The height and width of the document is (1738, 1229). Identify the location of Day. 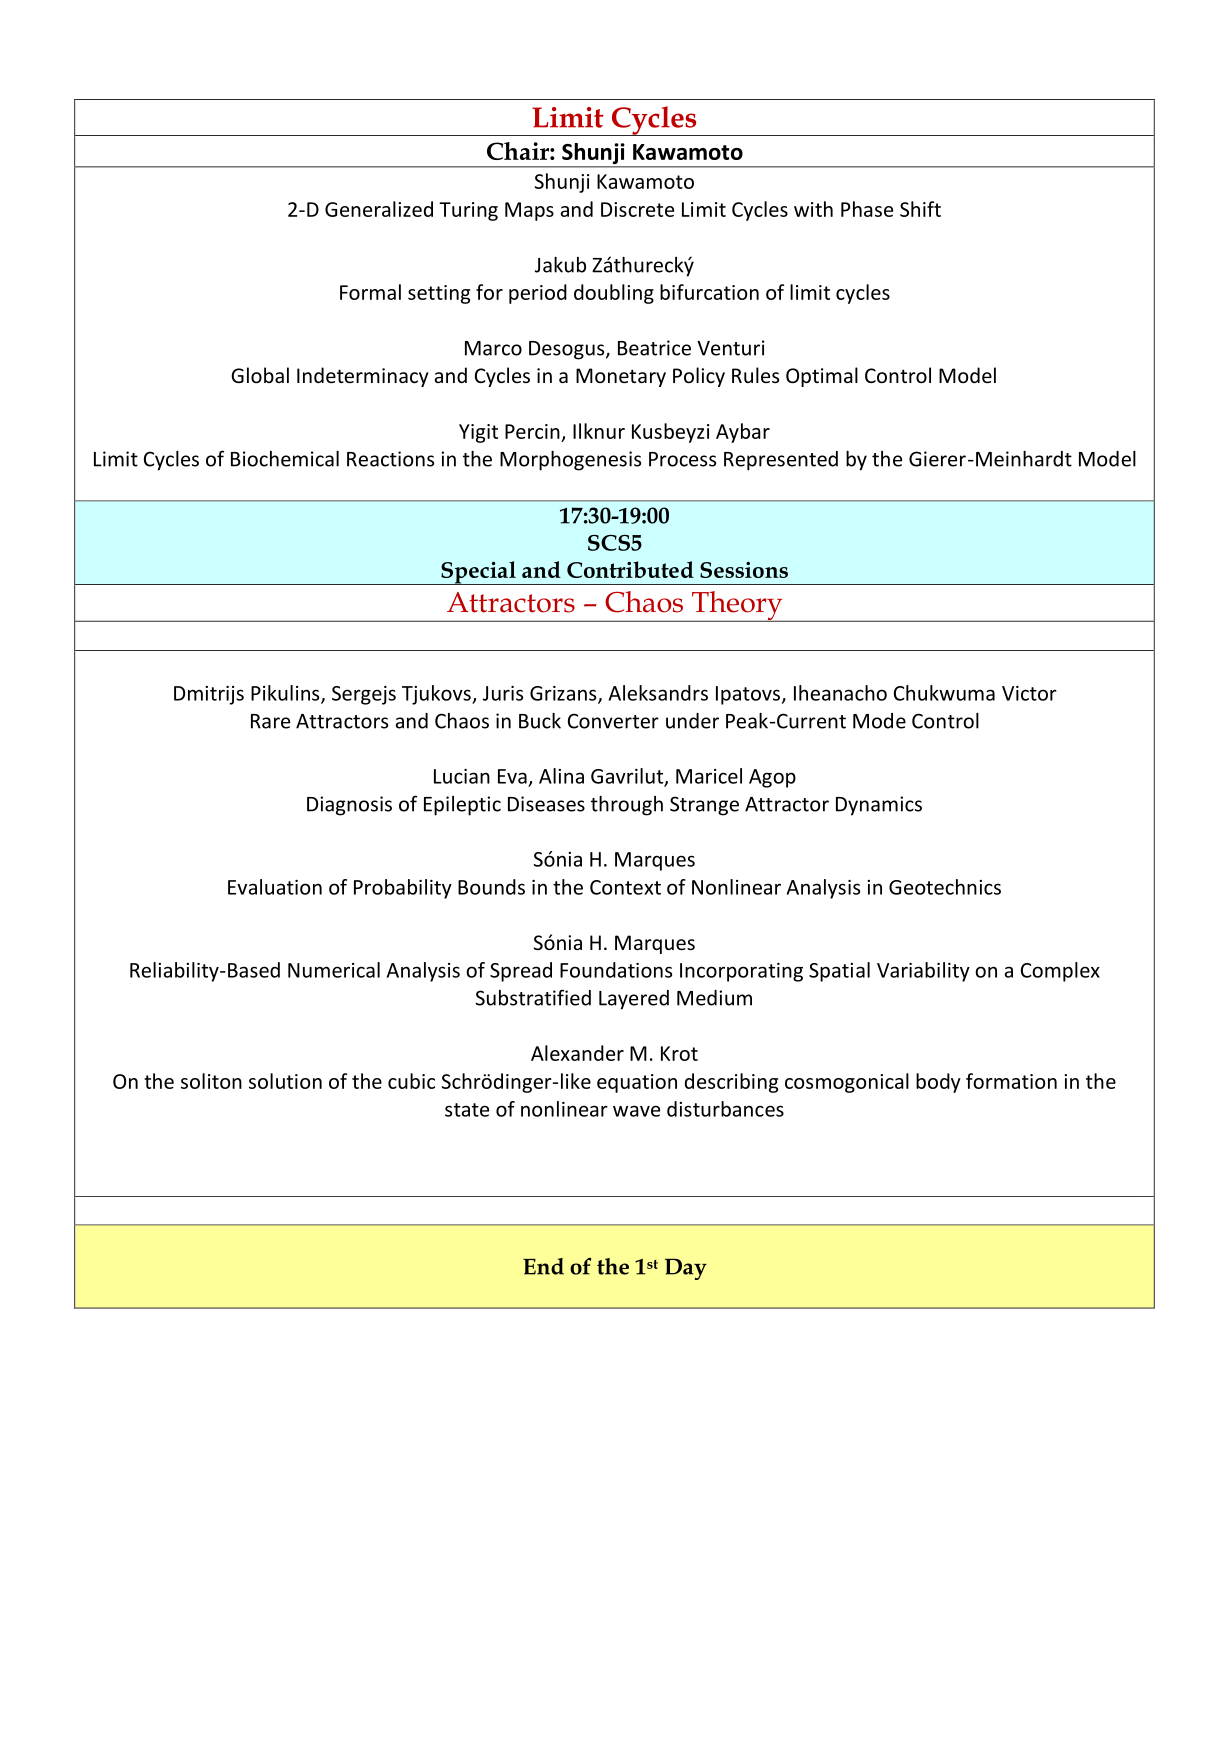
(686, 1269).
